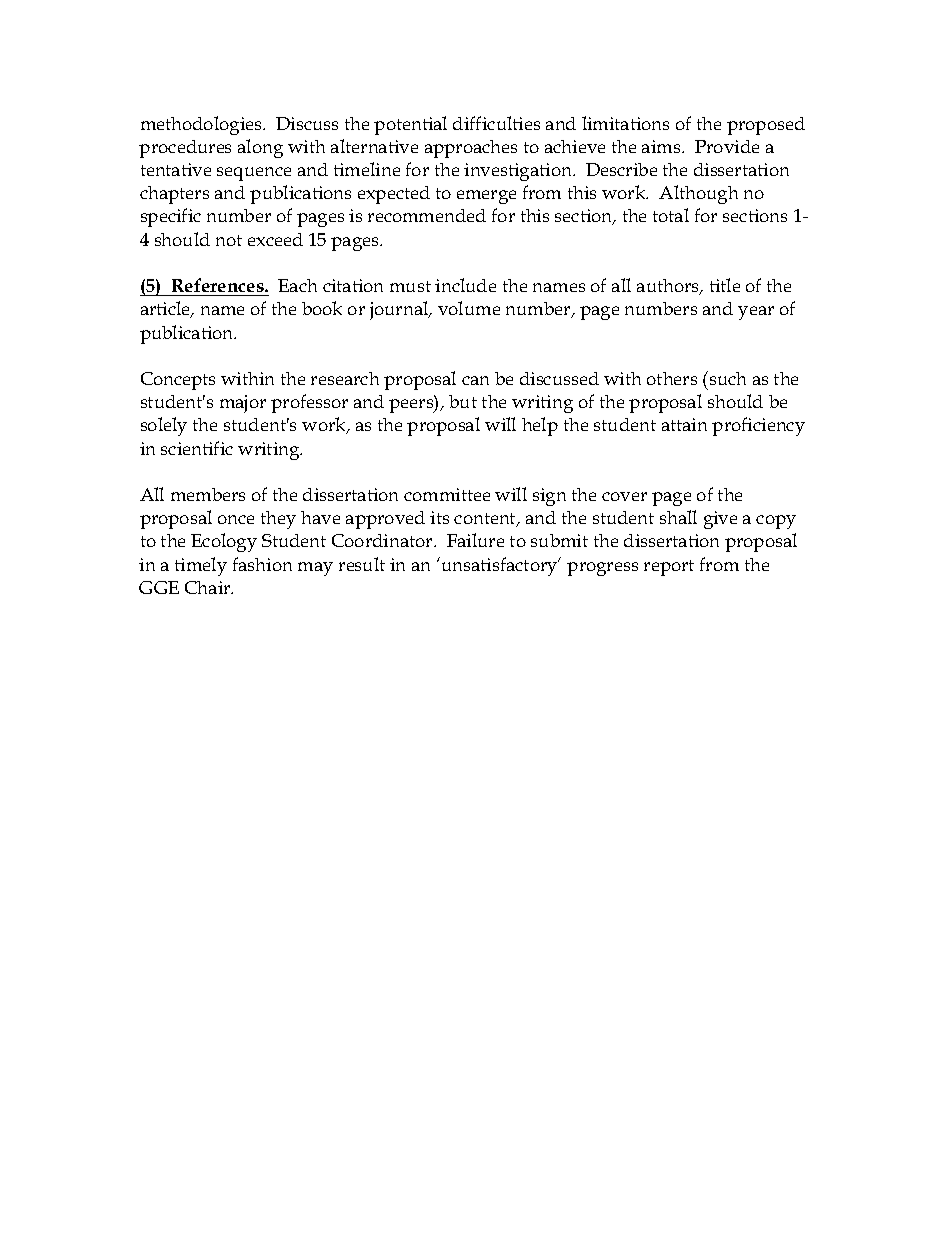 The width and height of the document is (952, 1233). I want to click on help, so click(540, 426).
